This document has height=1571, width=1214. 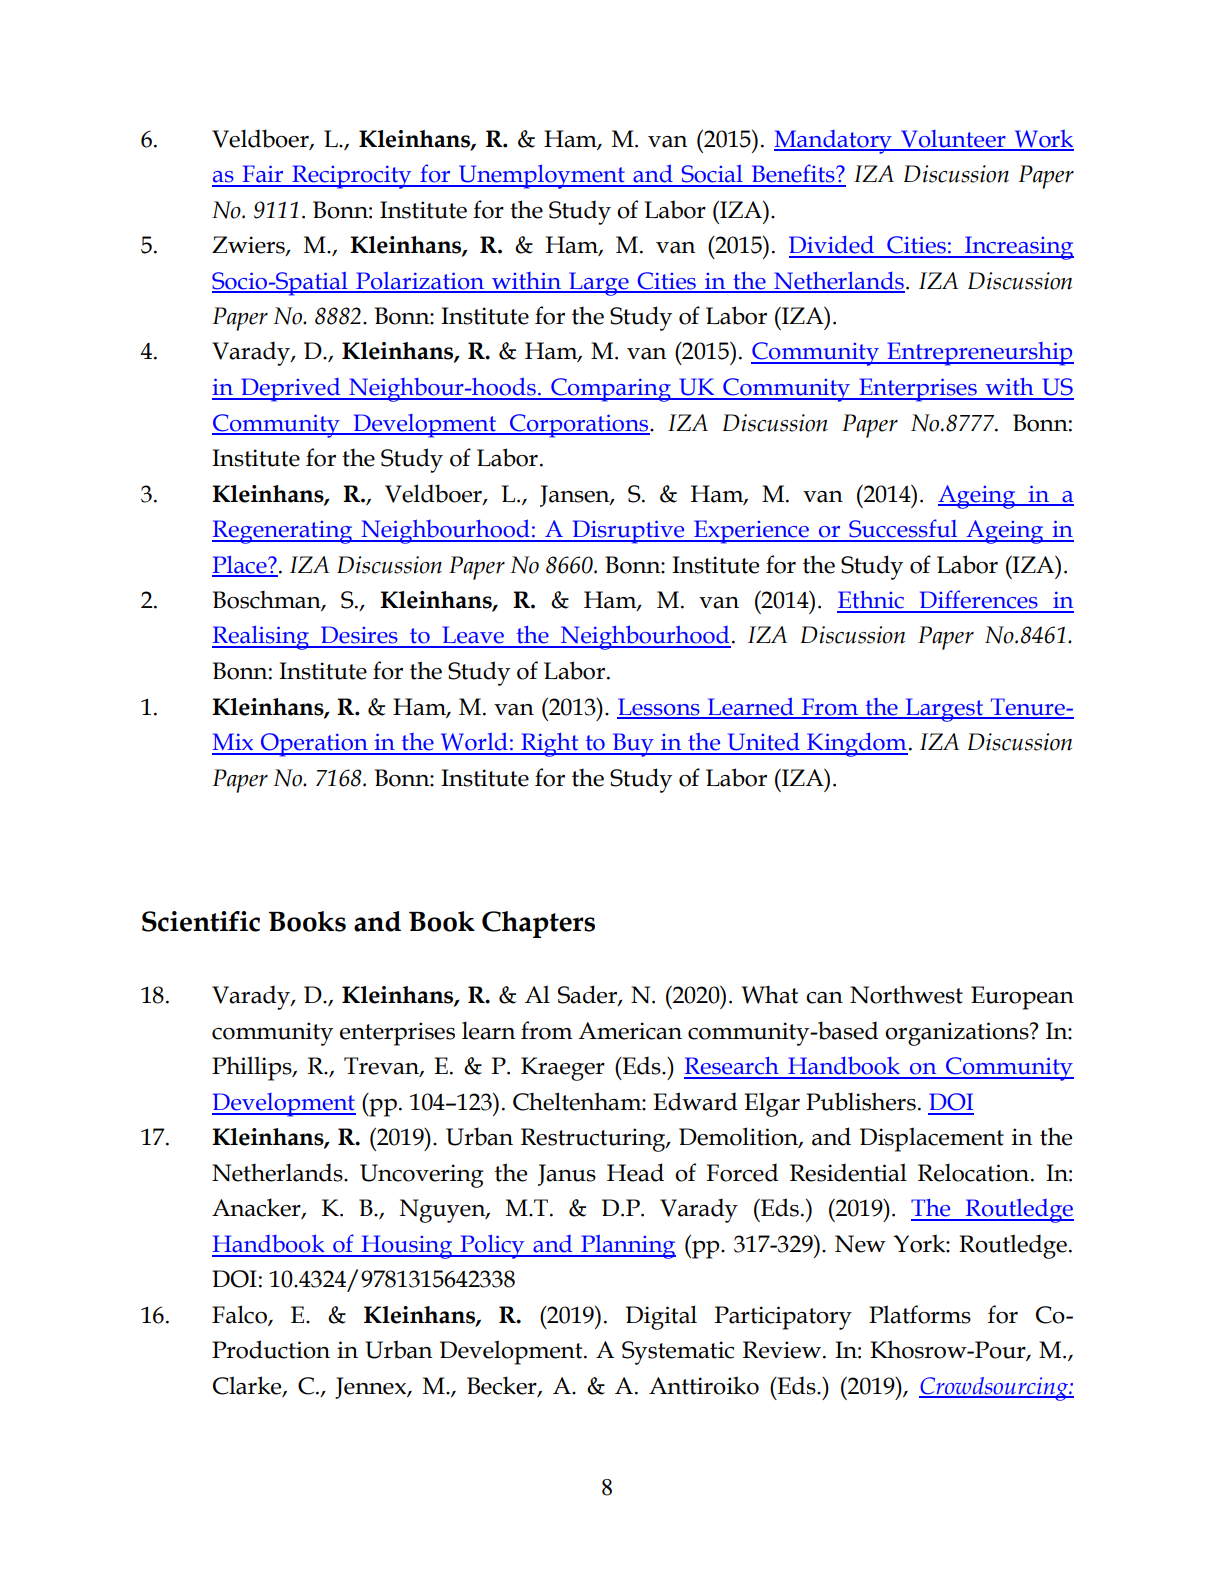 I want to click on Northwest, so click(x=906, y=994).
